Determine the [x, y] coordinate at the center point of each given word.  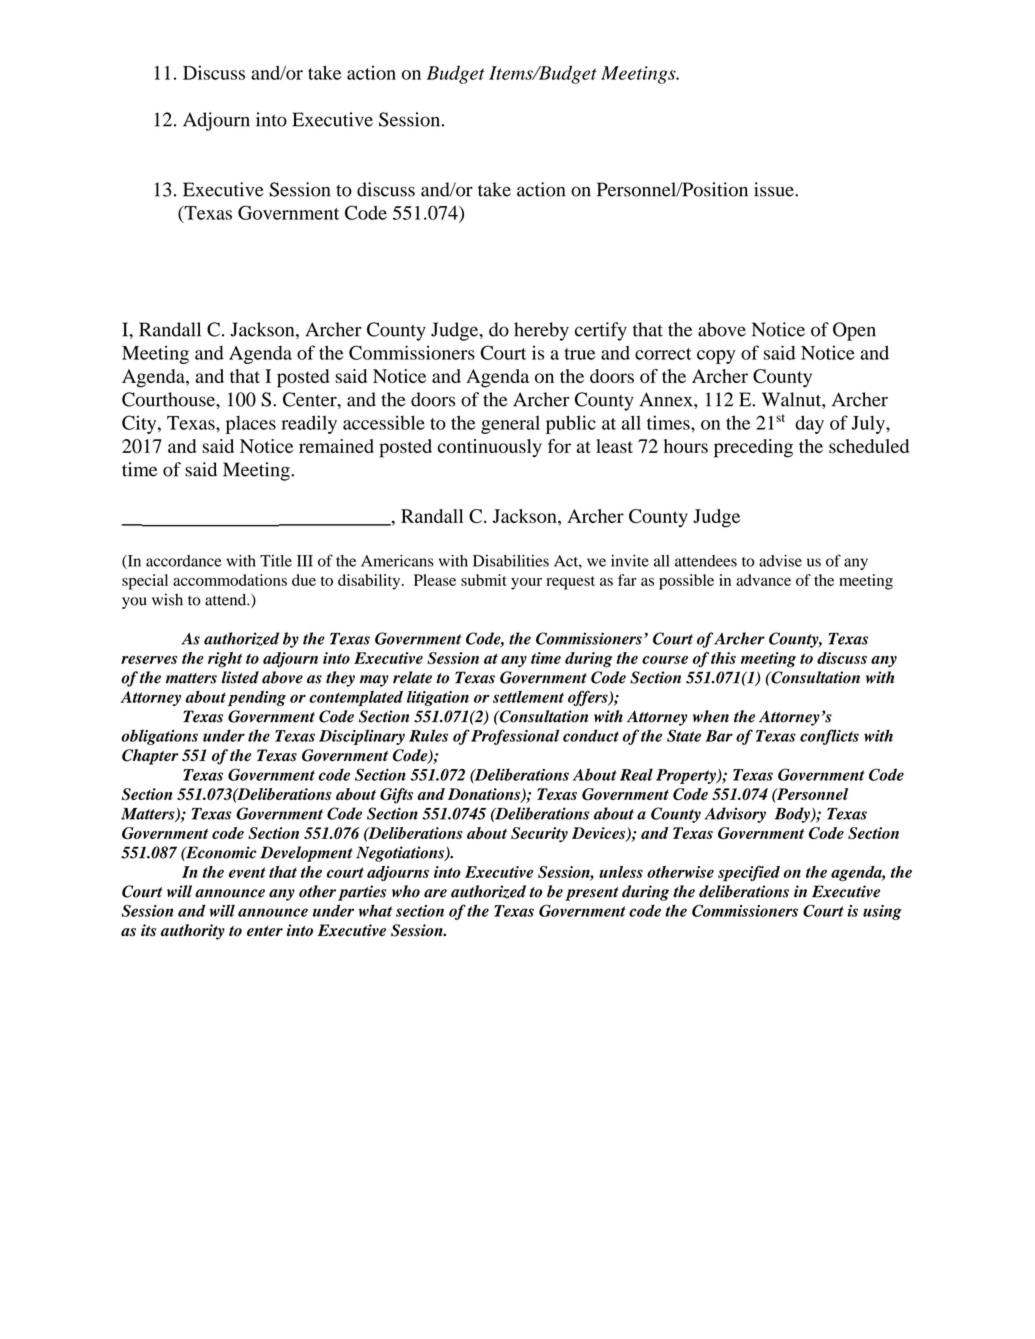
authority [193, 932]
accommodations [230, 580]
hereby [541, 331]
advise [780, 561]
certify [601, 331]
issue [775, 189]
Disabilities [511, 561]
